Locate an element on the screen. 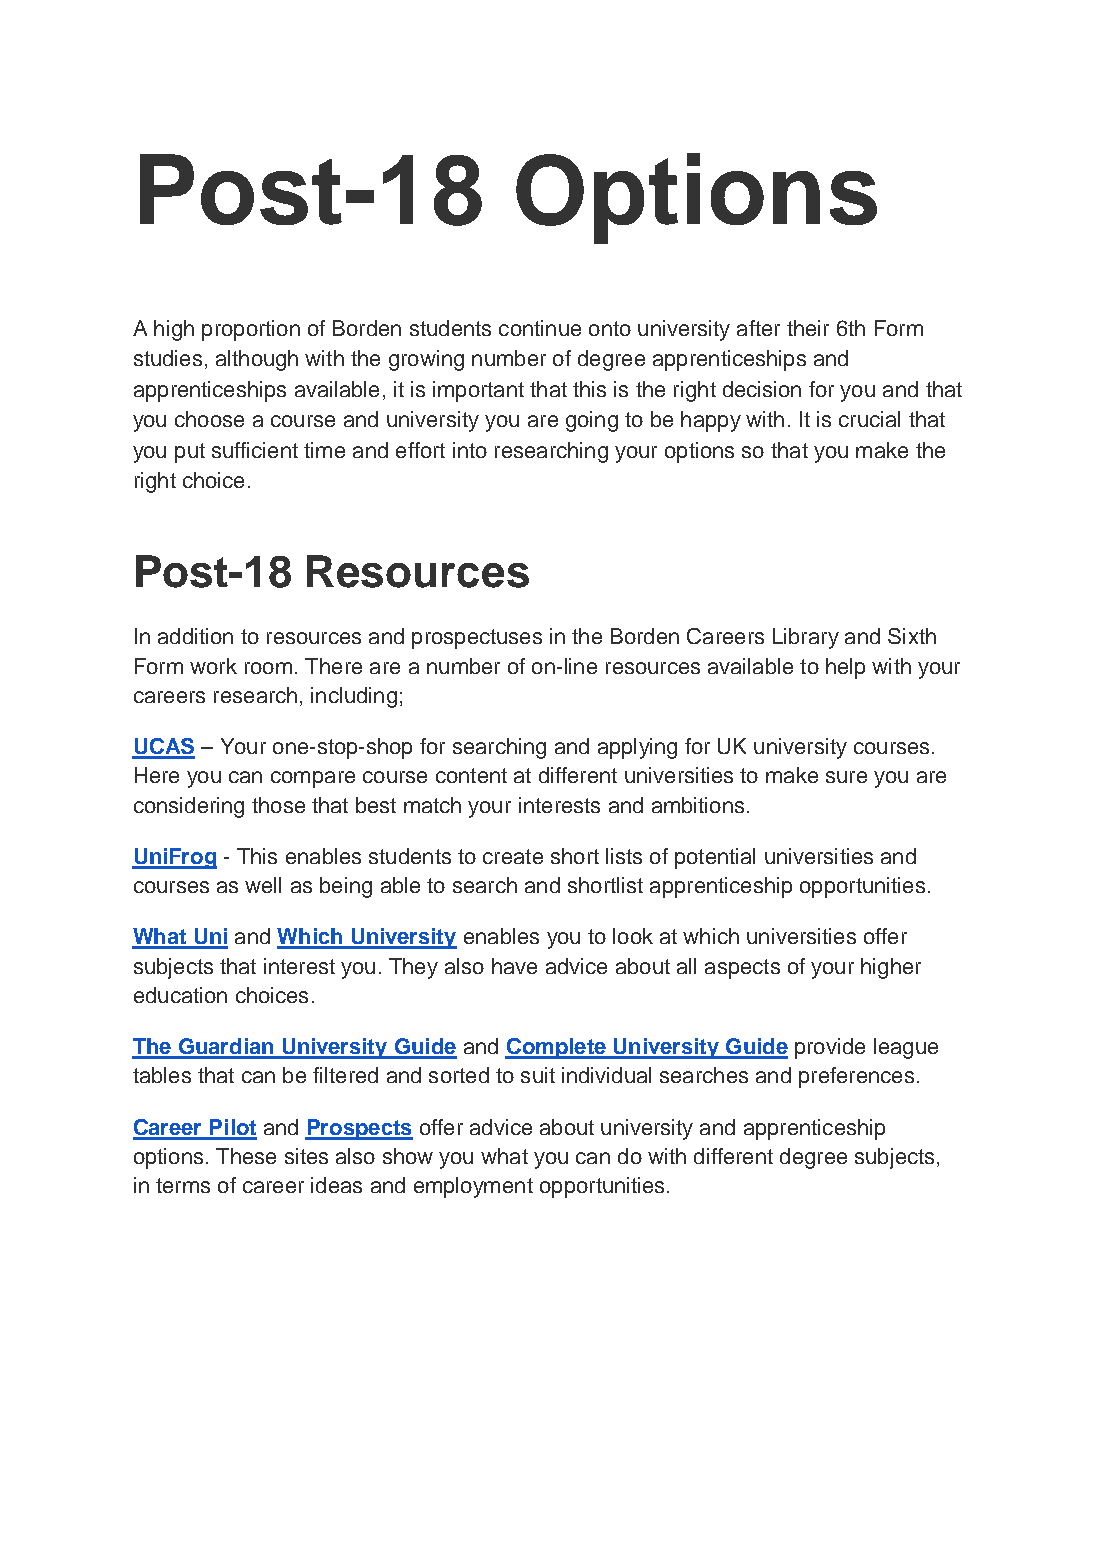 The width and height of the screenshot is (1096, 1549). Library is located at coordinates (806, 638).
